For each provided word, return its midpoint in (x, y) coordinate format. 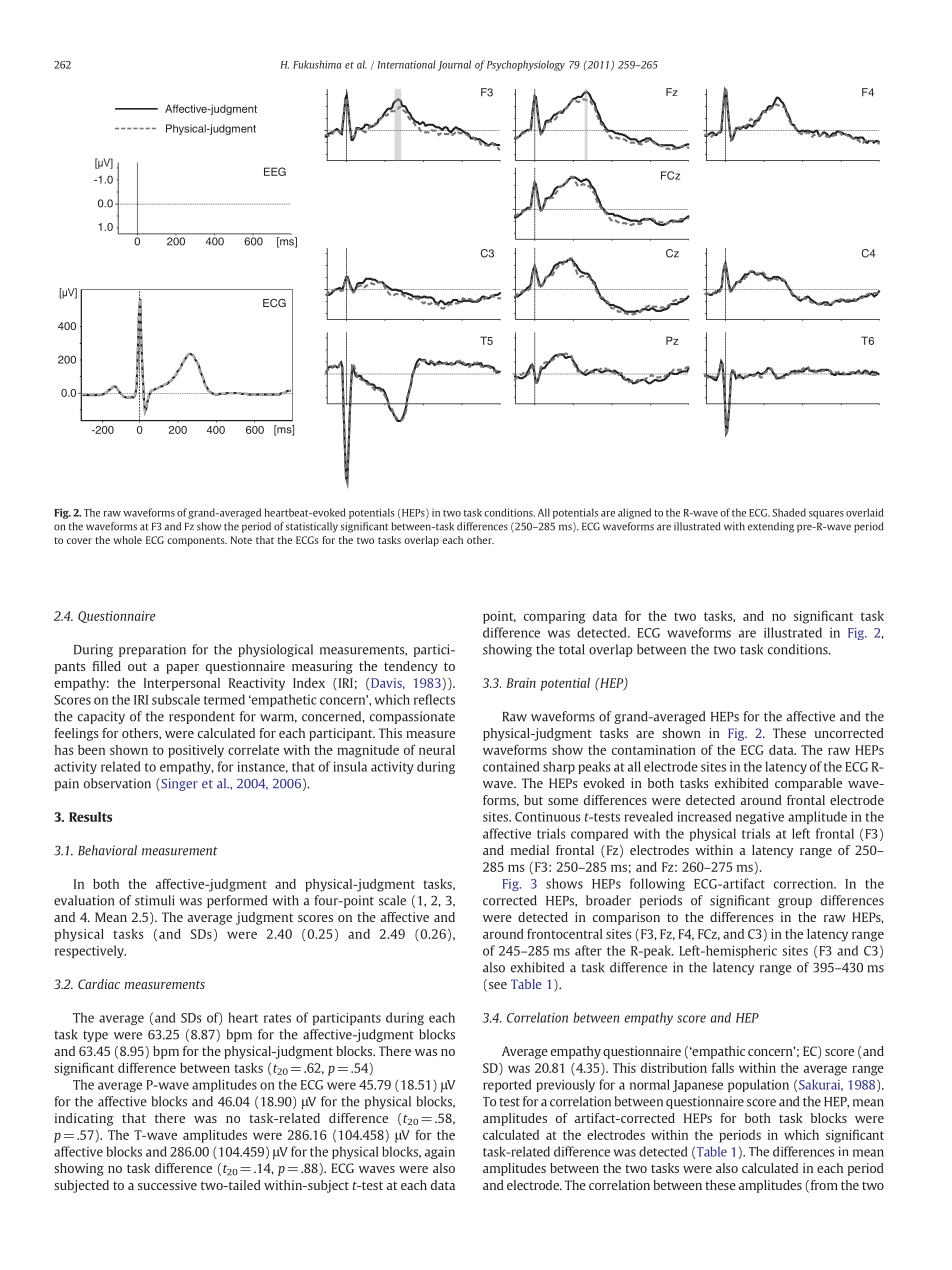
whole (127, 540)
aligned (634, 513)
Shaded (789, 512)
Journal (454, 65)
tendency (411, 667)
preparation (152, 650)
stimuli (155, 900)
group (795, 903)
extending (771, 527)
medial (530, 850)
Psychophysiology (526, 65)
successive (167, 1185)
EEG (275, 171)
